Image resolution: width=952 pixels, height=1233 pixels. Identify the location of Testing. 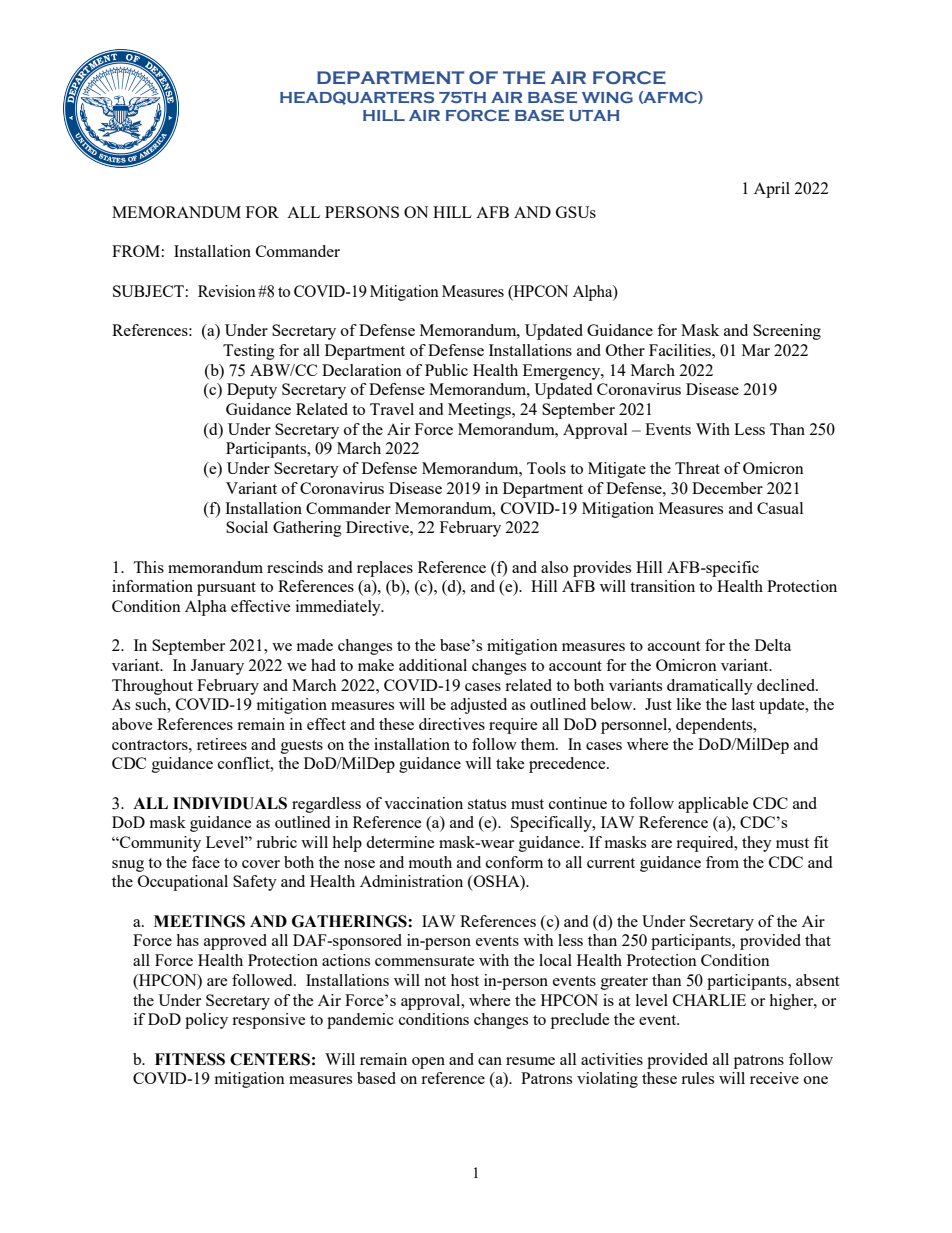
(249, 352).
